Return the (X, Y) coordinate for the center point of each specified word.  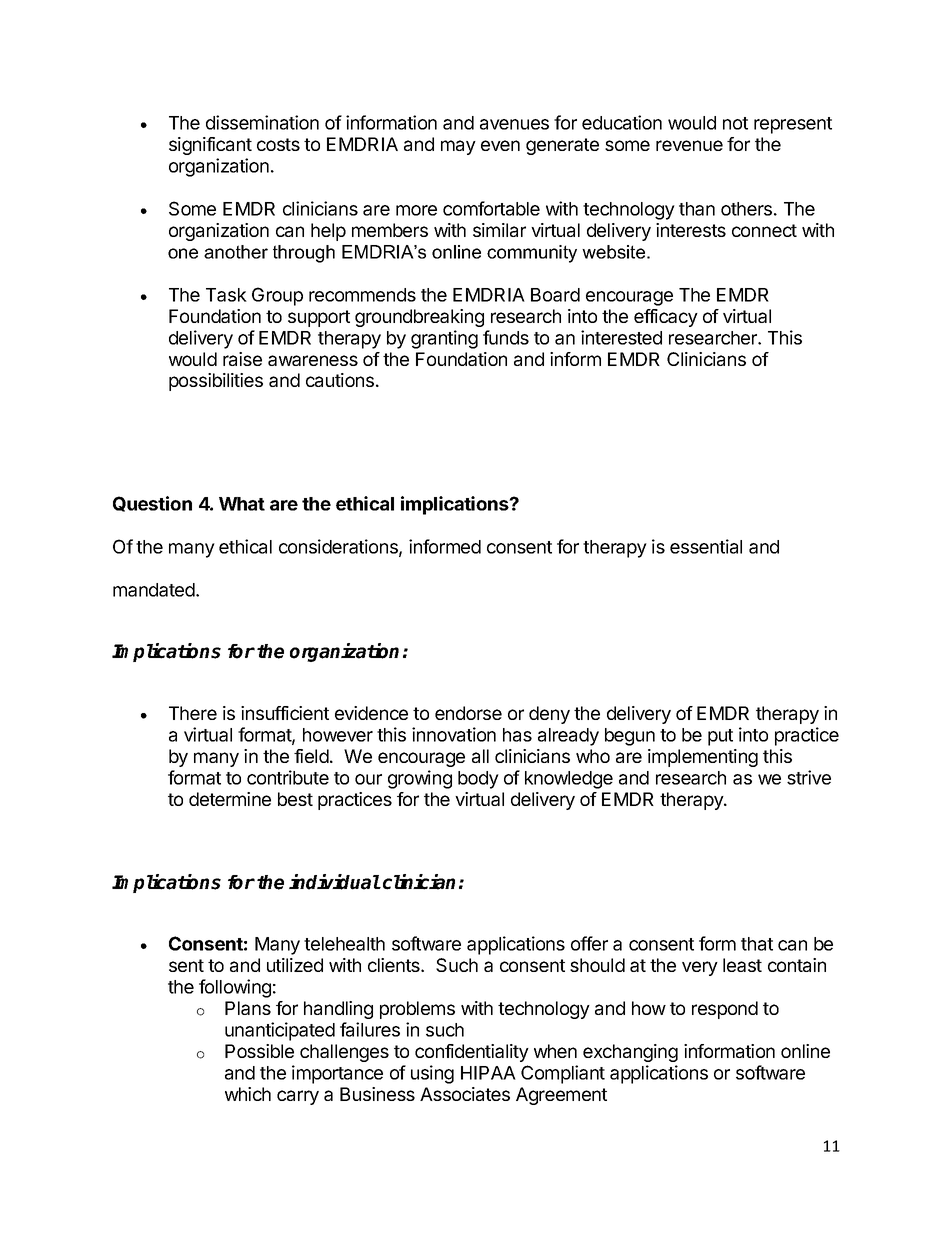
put (720, 737)
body (478, 780)
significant (210, 146)
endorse (468, 713)
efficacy (666, 318)
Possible (259, 1051)
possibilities (216, 382)
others (746, 209)
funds (506, 337)
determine (230, 799)
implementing (703, 758)
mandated (155, 590)
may (458, 147)
